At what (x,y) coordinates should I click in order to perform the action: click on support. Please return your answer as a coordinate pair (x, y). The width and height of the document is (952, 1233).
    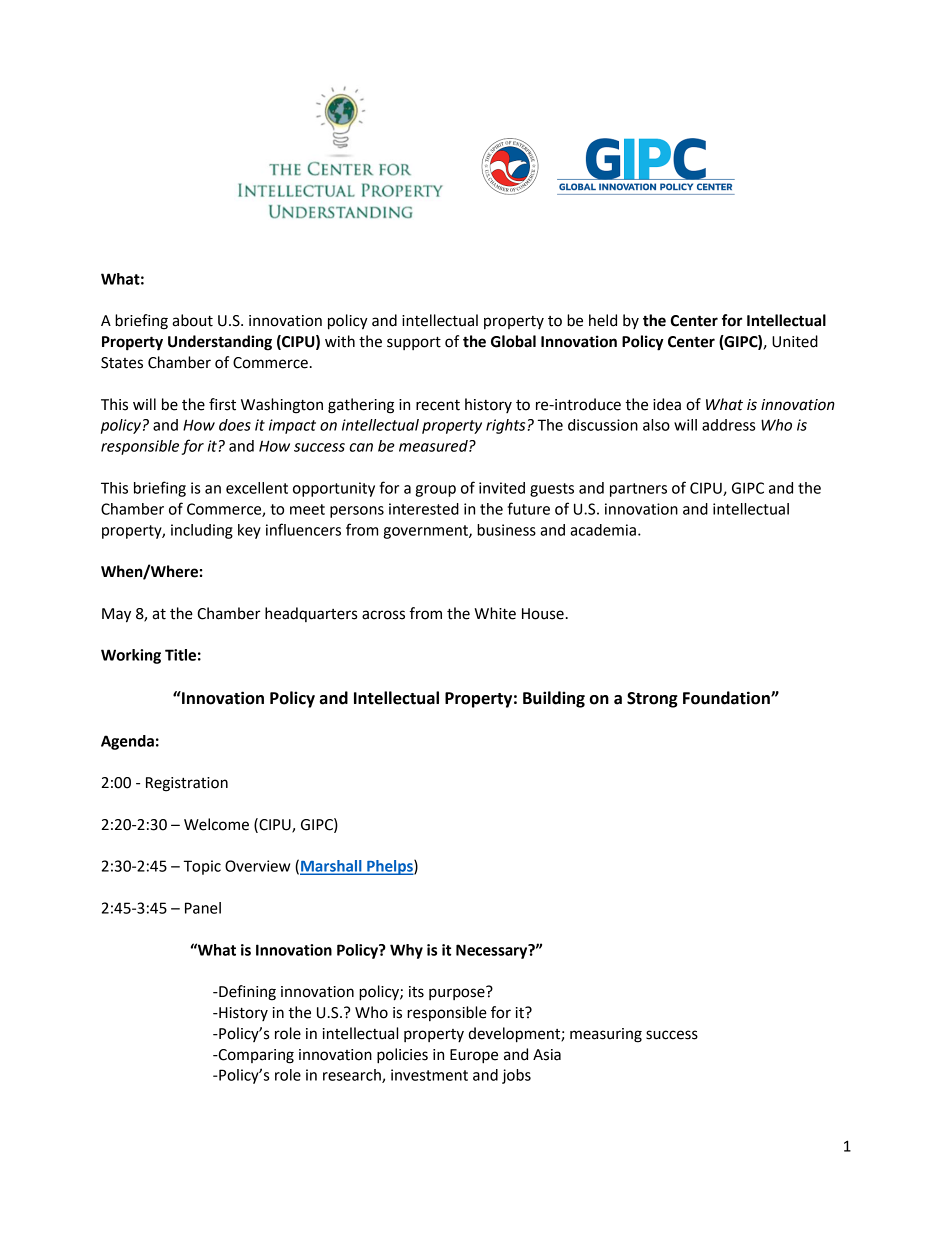
    Looking at the image, I should click on (414, 343).
